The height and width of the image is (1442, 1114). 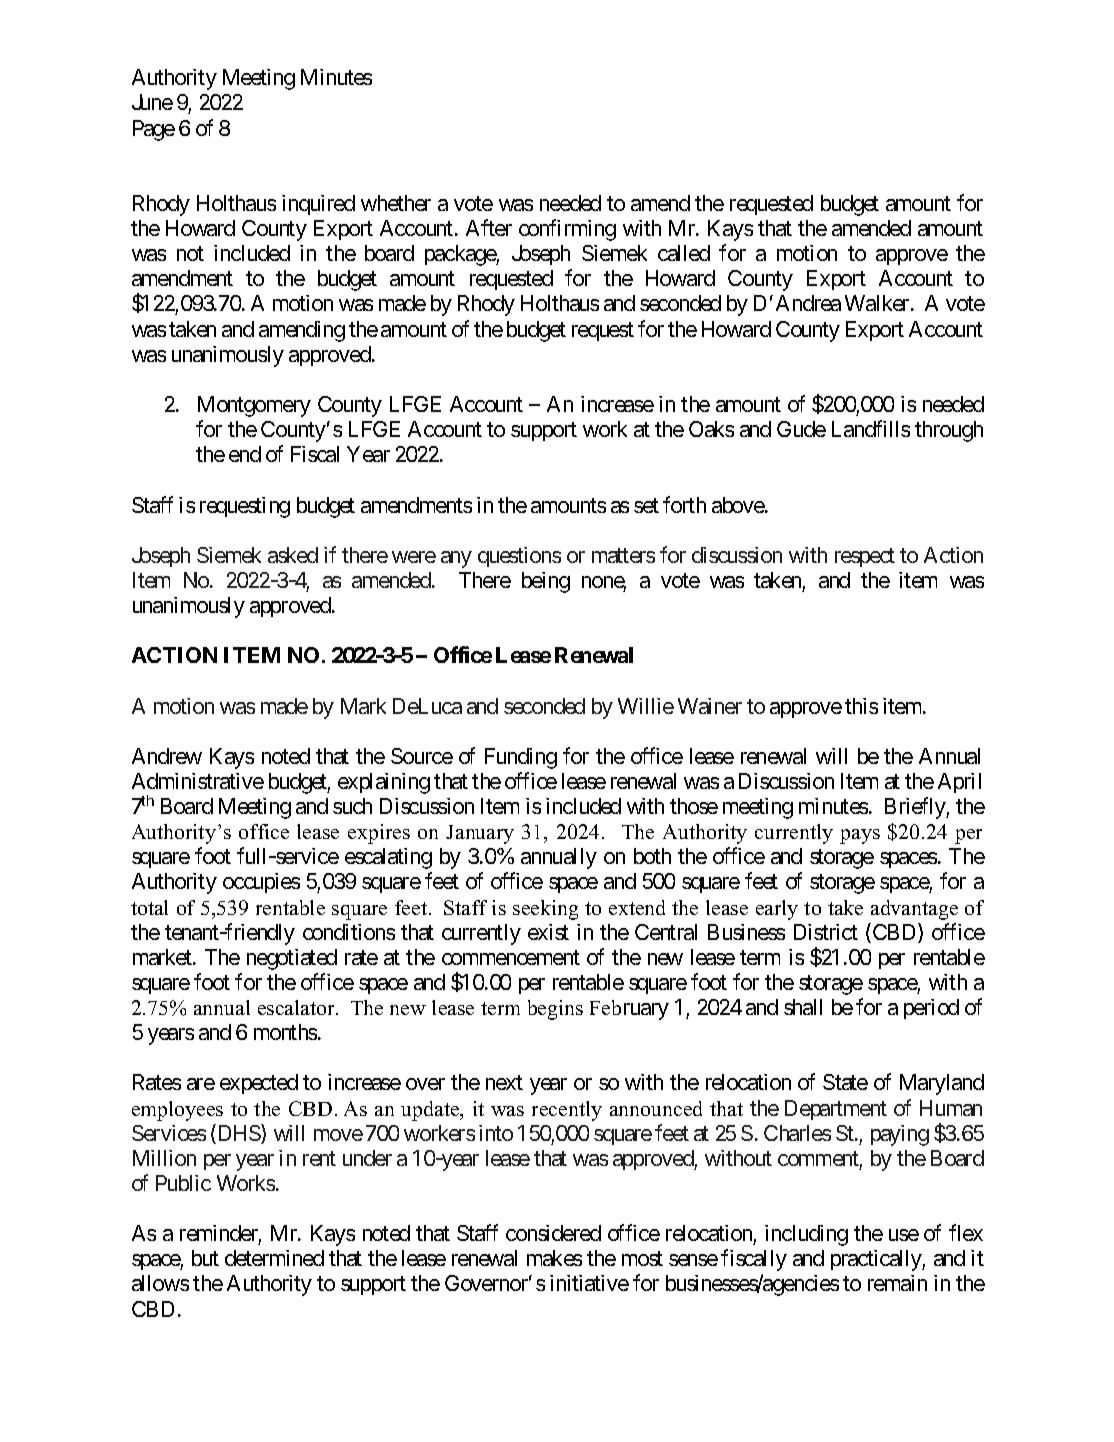 I want to click on questions, so click(x=519, y=557).
